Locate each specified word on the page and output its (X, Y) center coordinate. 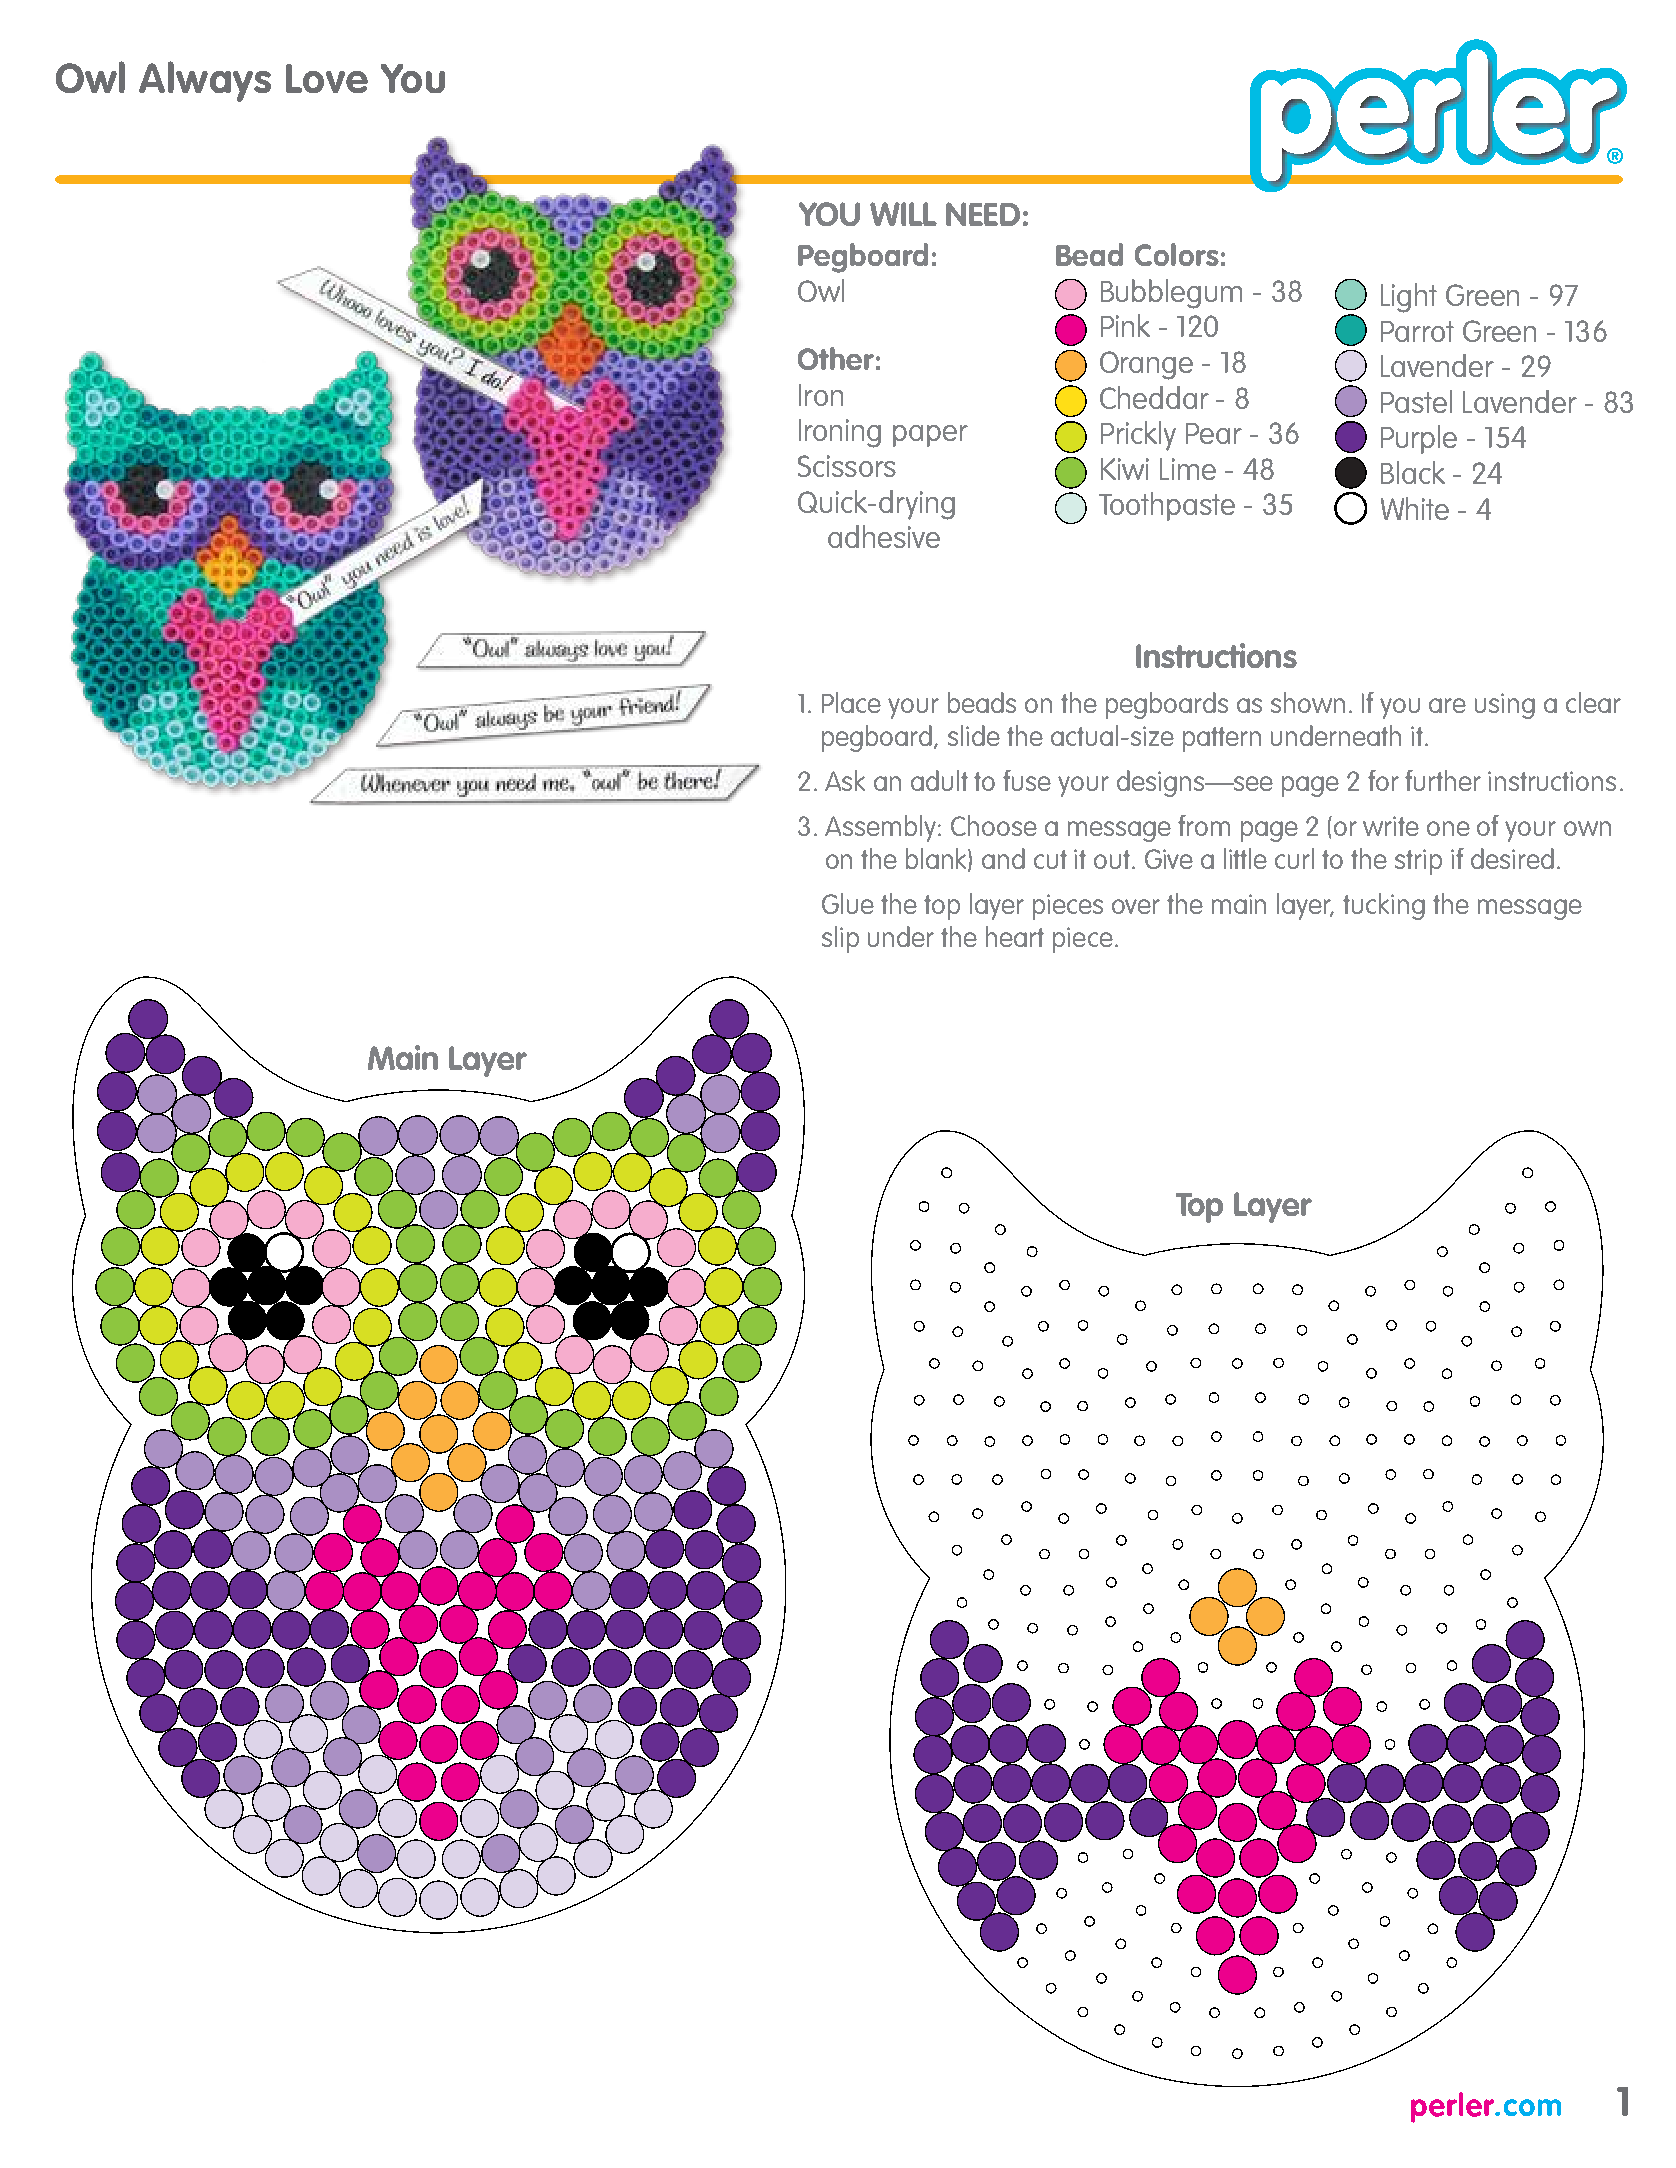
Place (851, 702)
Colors (1177, 254)
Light (1409, 298)
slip (840, 939)
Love (327, 78)
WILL (903, 214)
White (1415, 508)
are (1447, 705)
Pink (1125, 325)
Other (836, 358)
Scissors (847, 466)
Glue (848, 903)
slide (974, 735)
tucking (1384, 906)
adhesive (884, 536)
